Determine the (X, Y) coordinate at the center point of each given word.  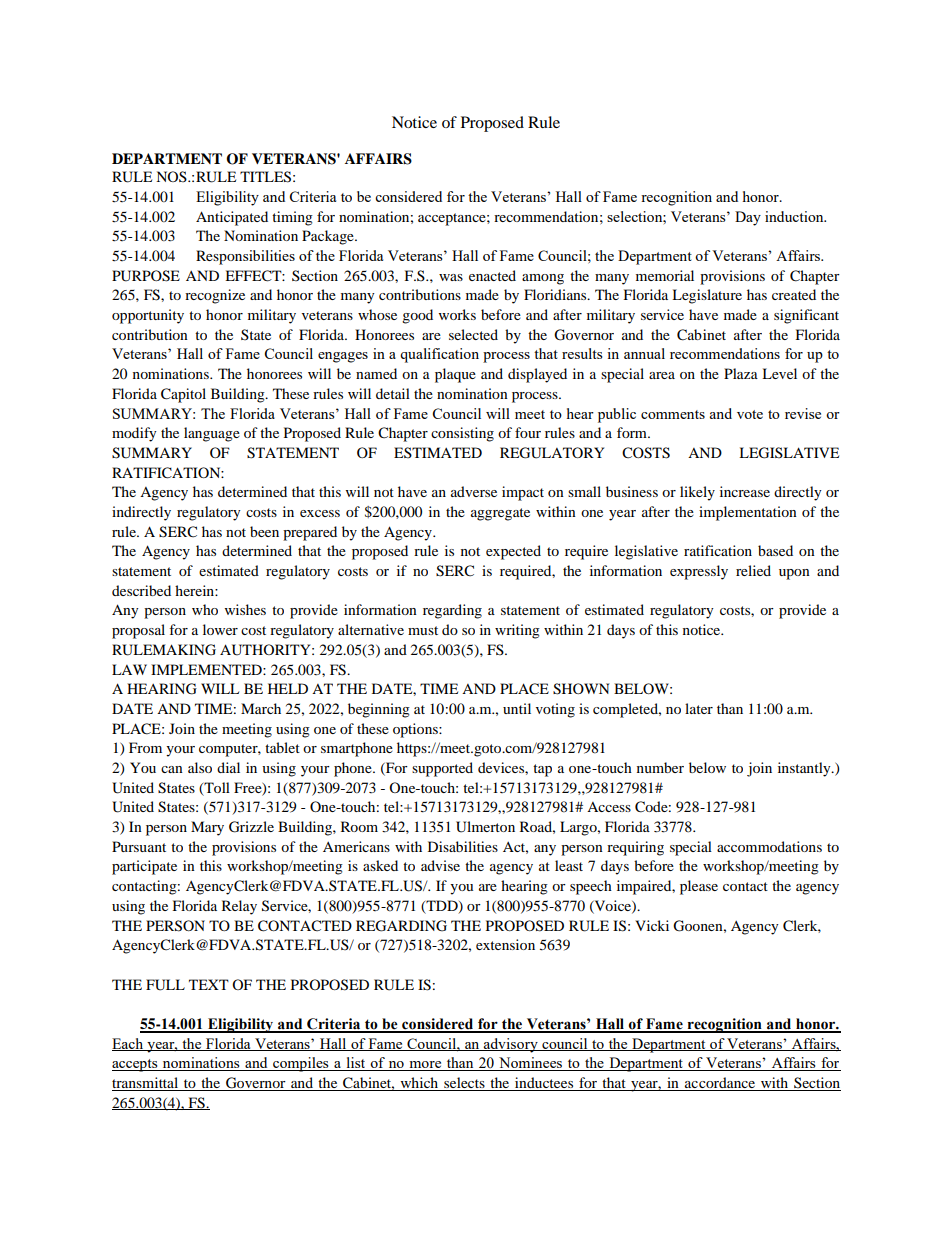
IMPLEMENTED (207, 669)
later (699, 708)
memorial (665, 275)
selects (464, 1084)
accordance (720, 1084)
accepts (136, 1065)
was (451, 277)
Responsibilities (245, 257)
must (423, 630)
